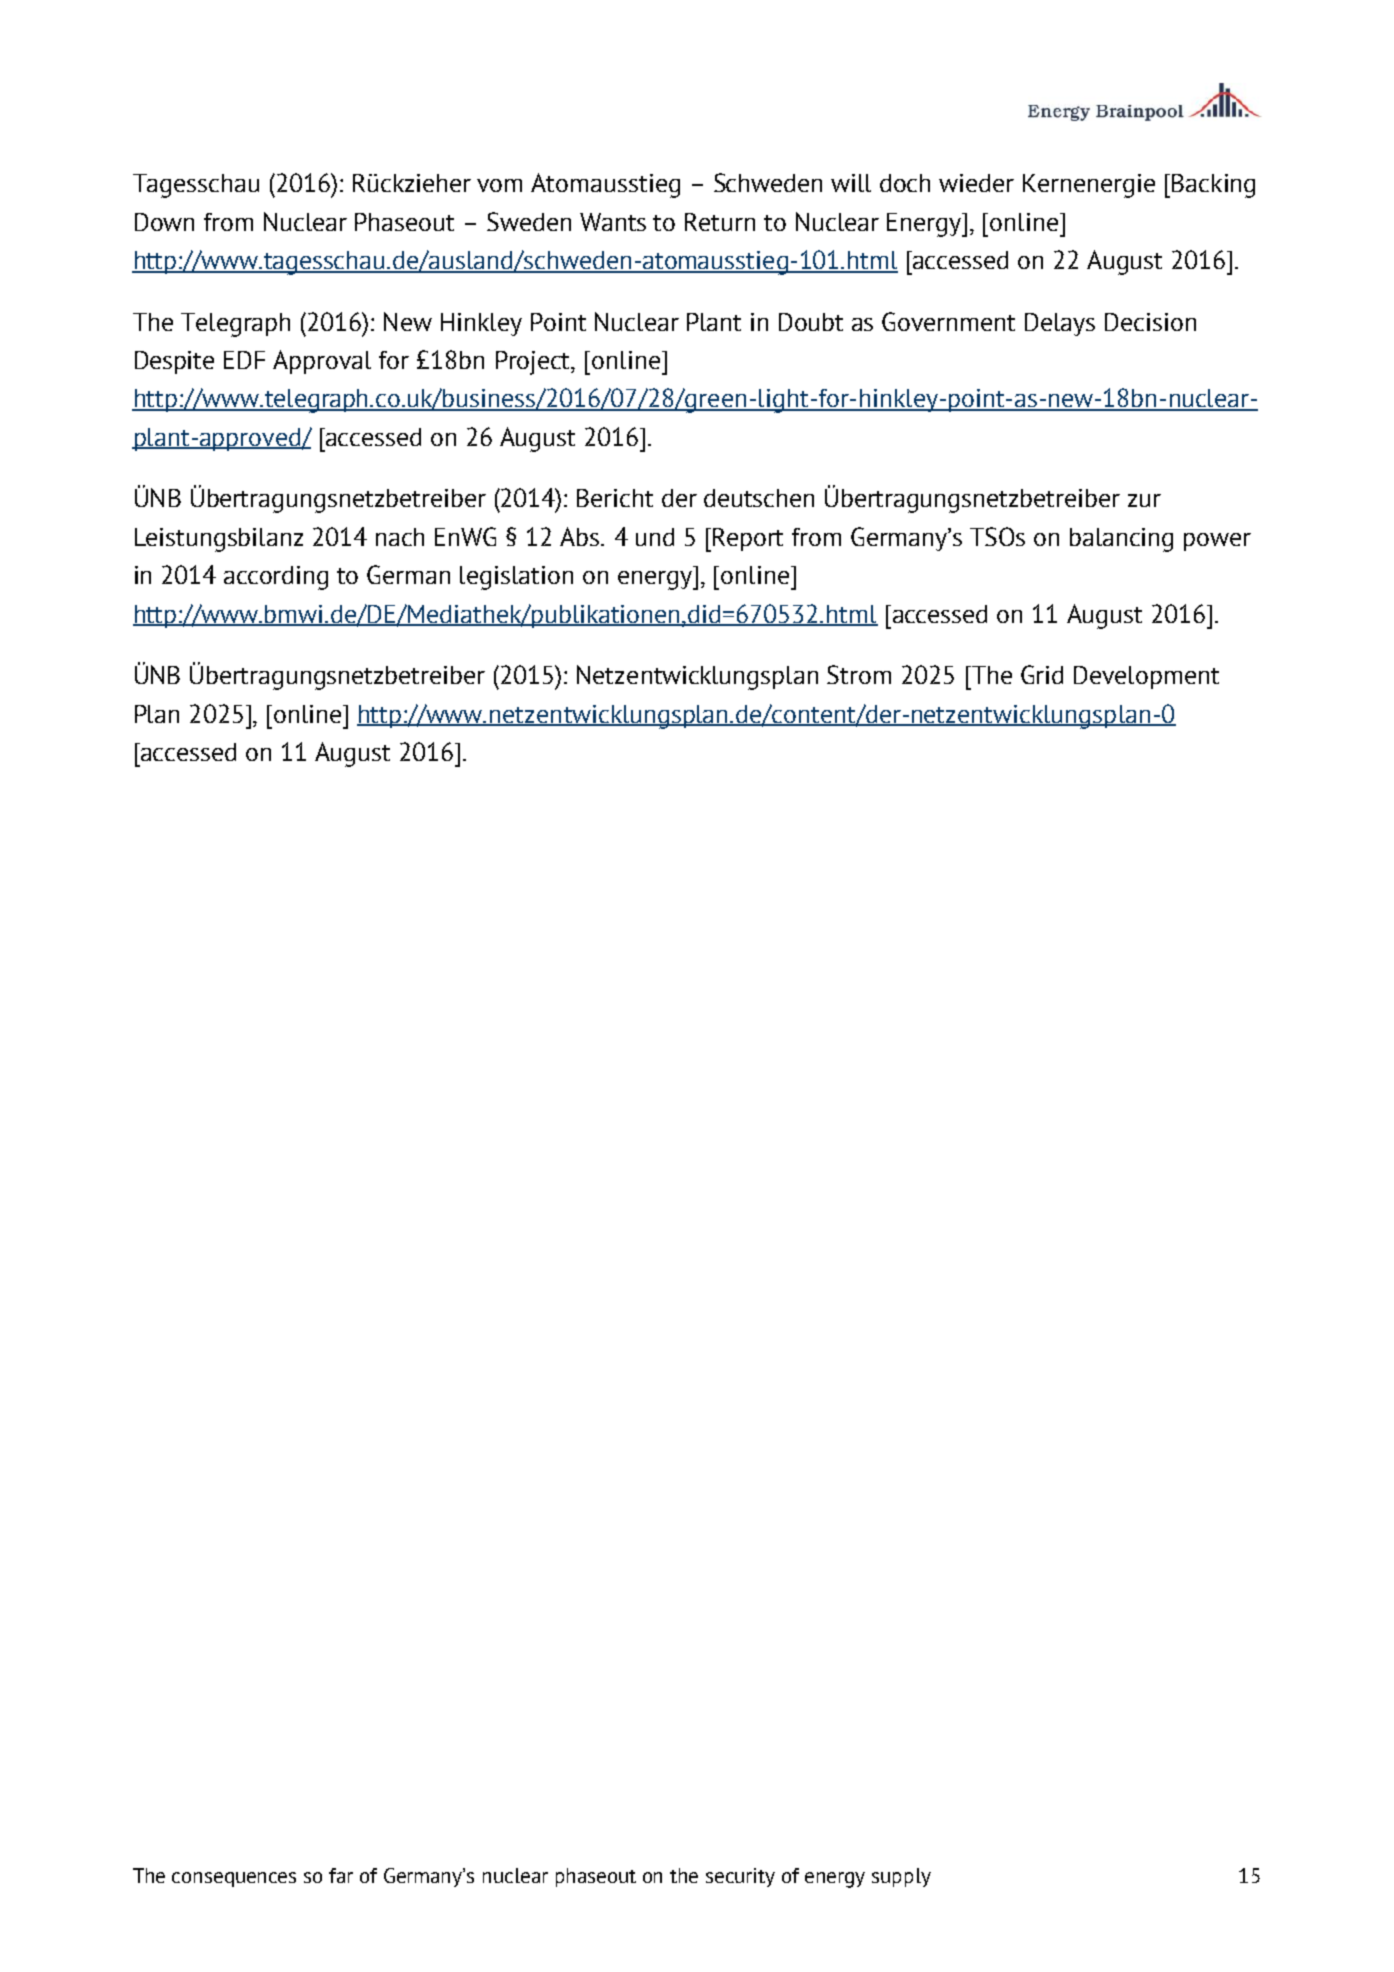  Describe the element at coordinates (1060, 324) in the screenshot. I see `Delays` at that location.
